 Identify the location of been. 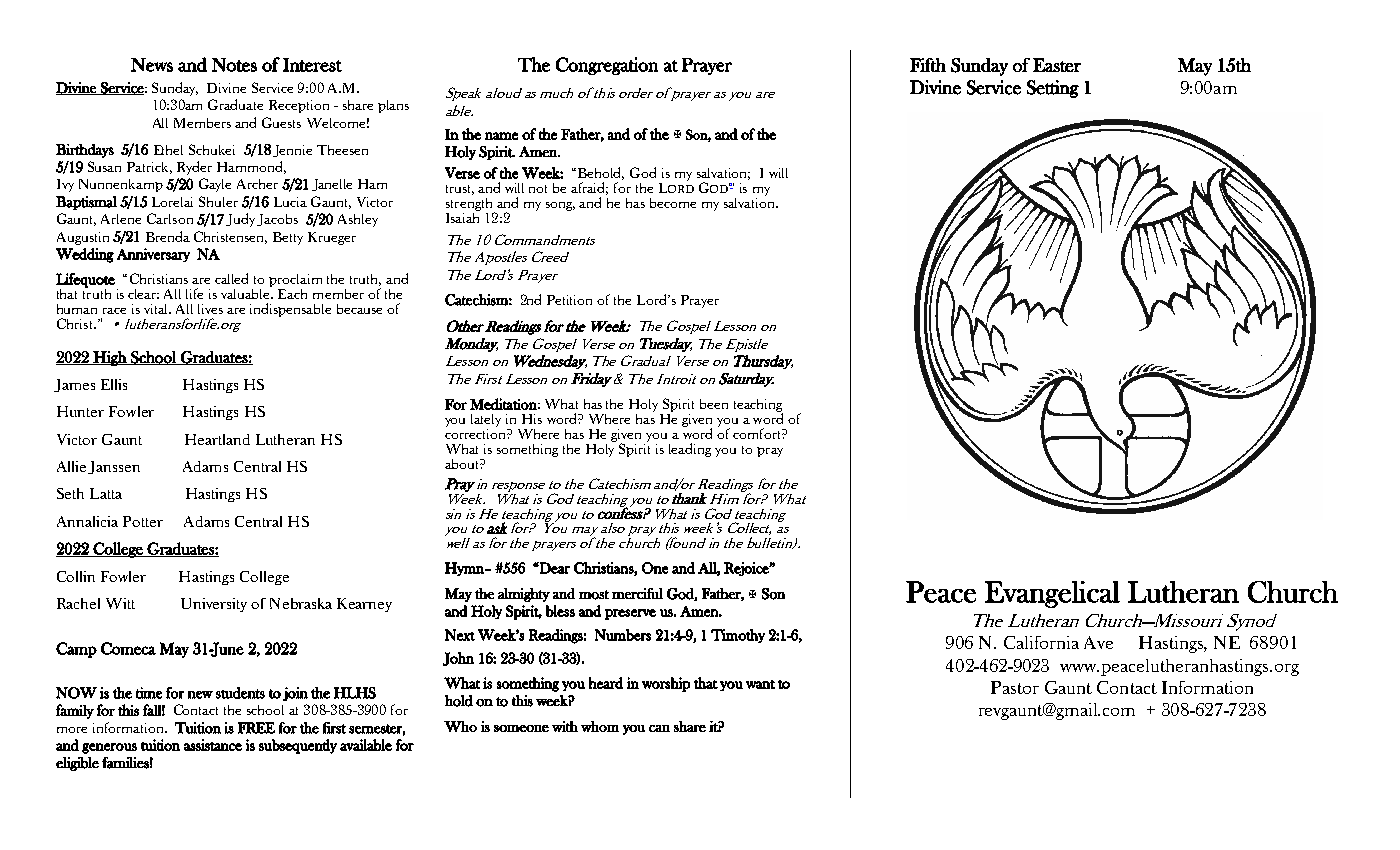
(714, 404).
